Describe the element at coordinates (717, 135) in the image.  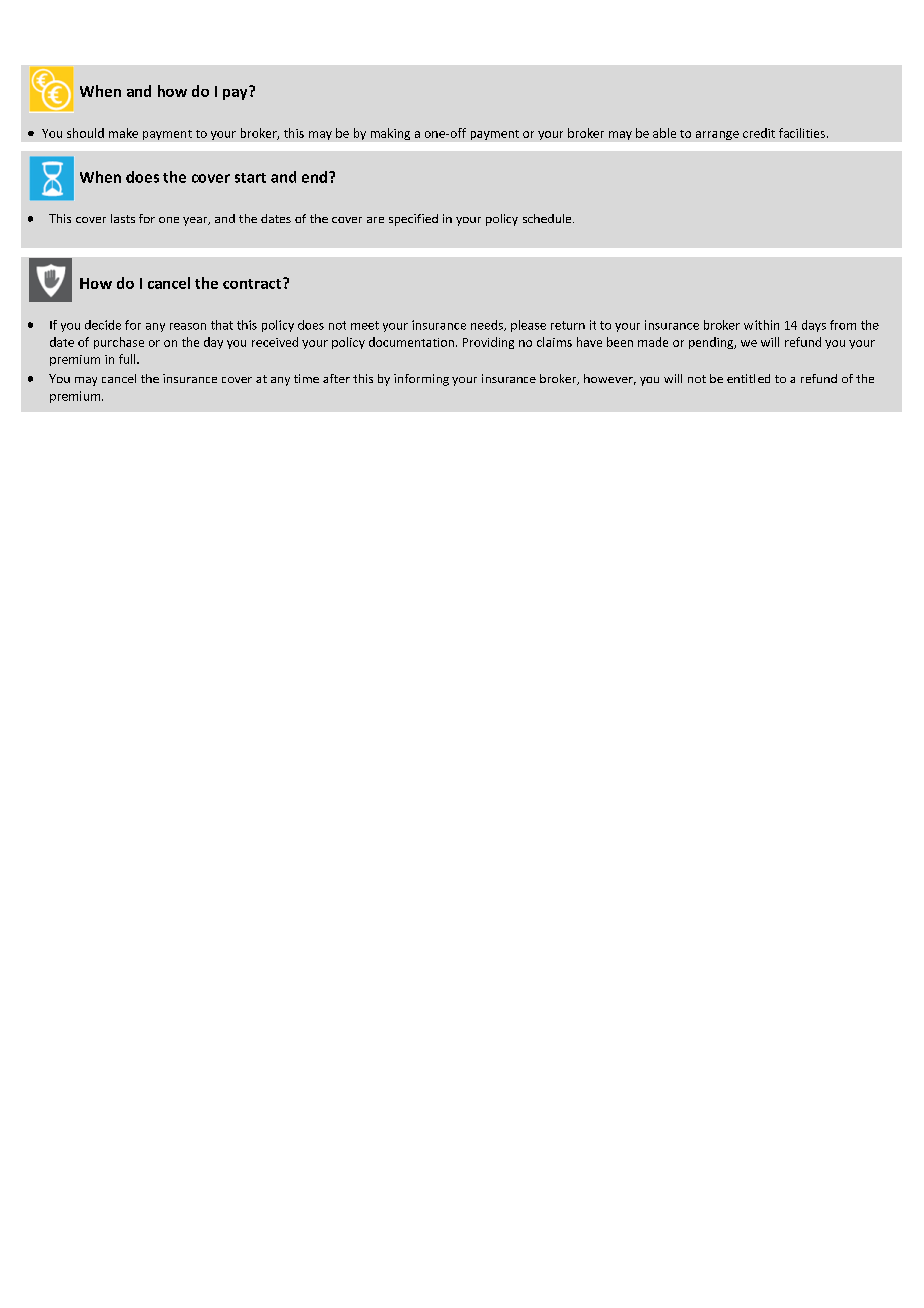
I see `arrange` at that location.
